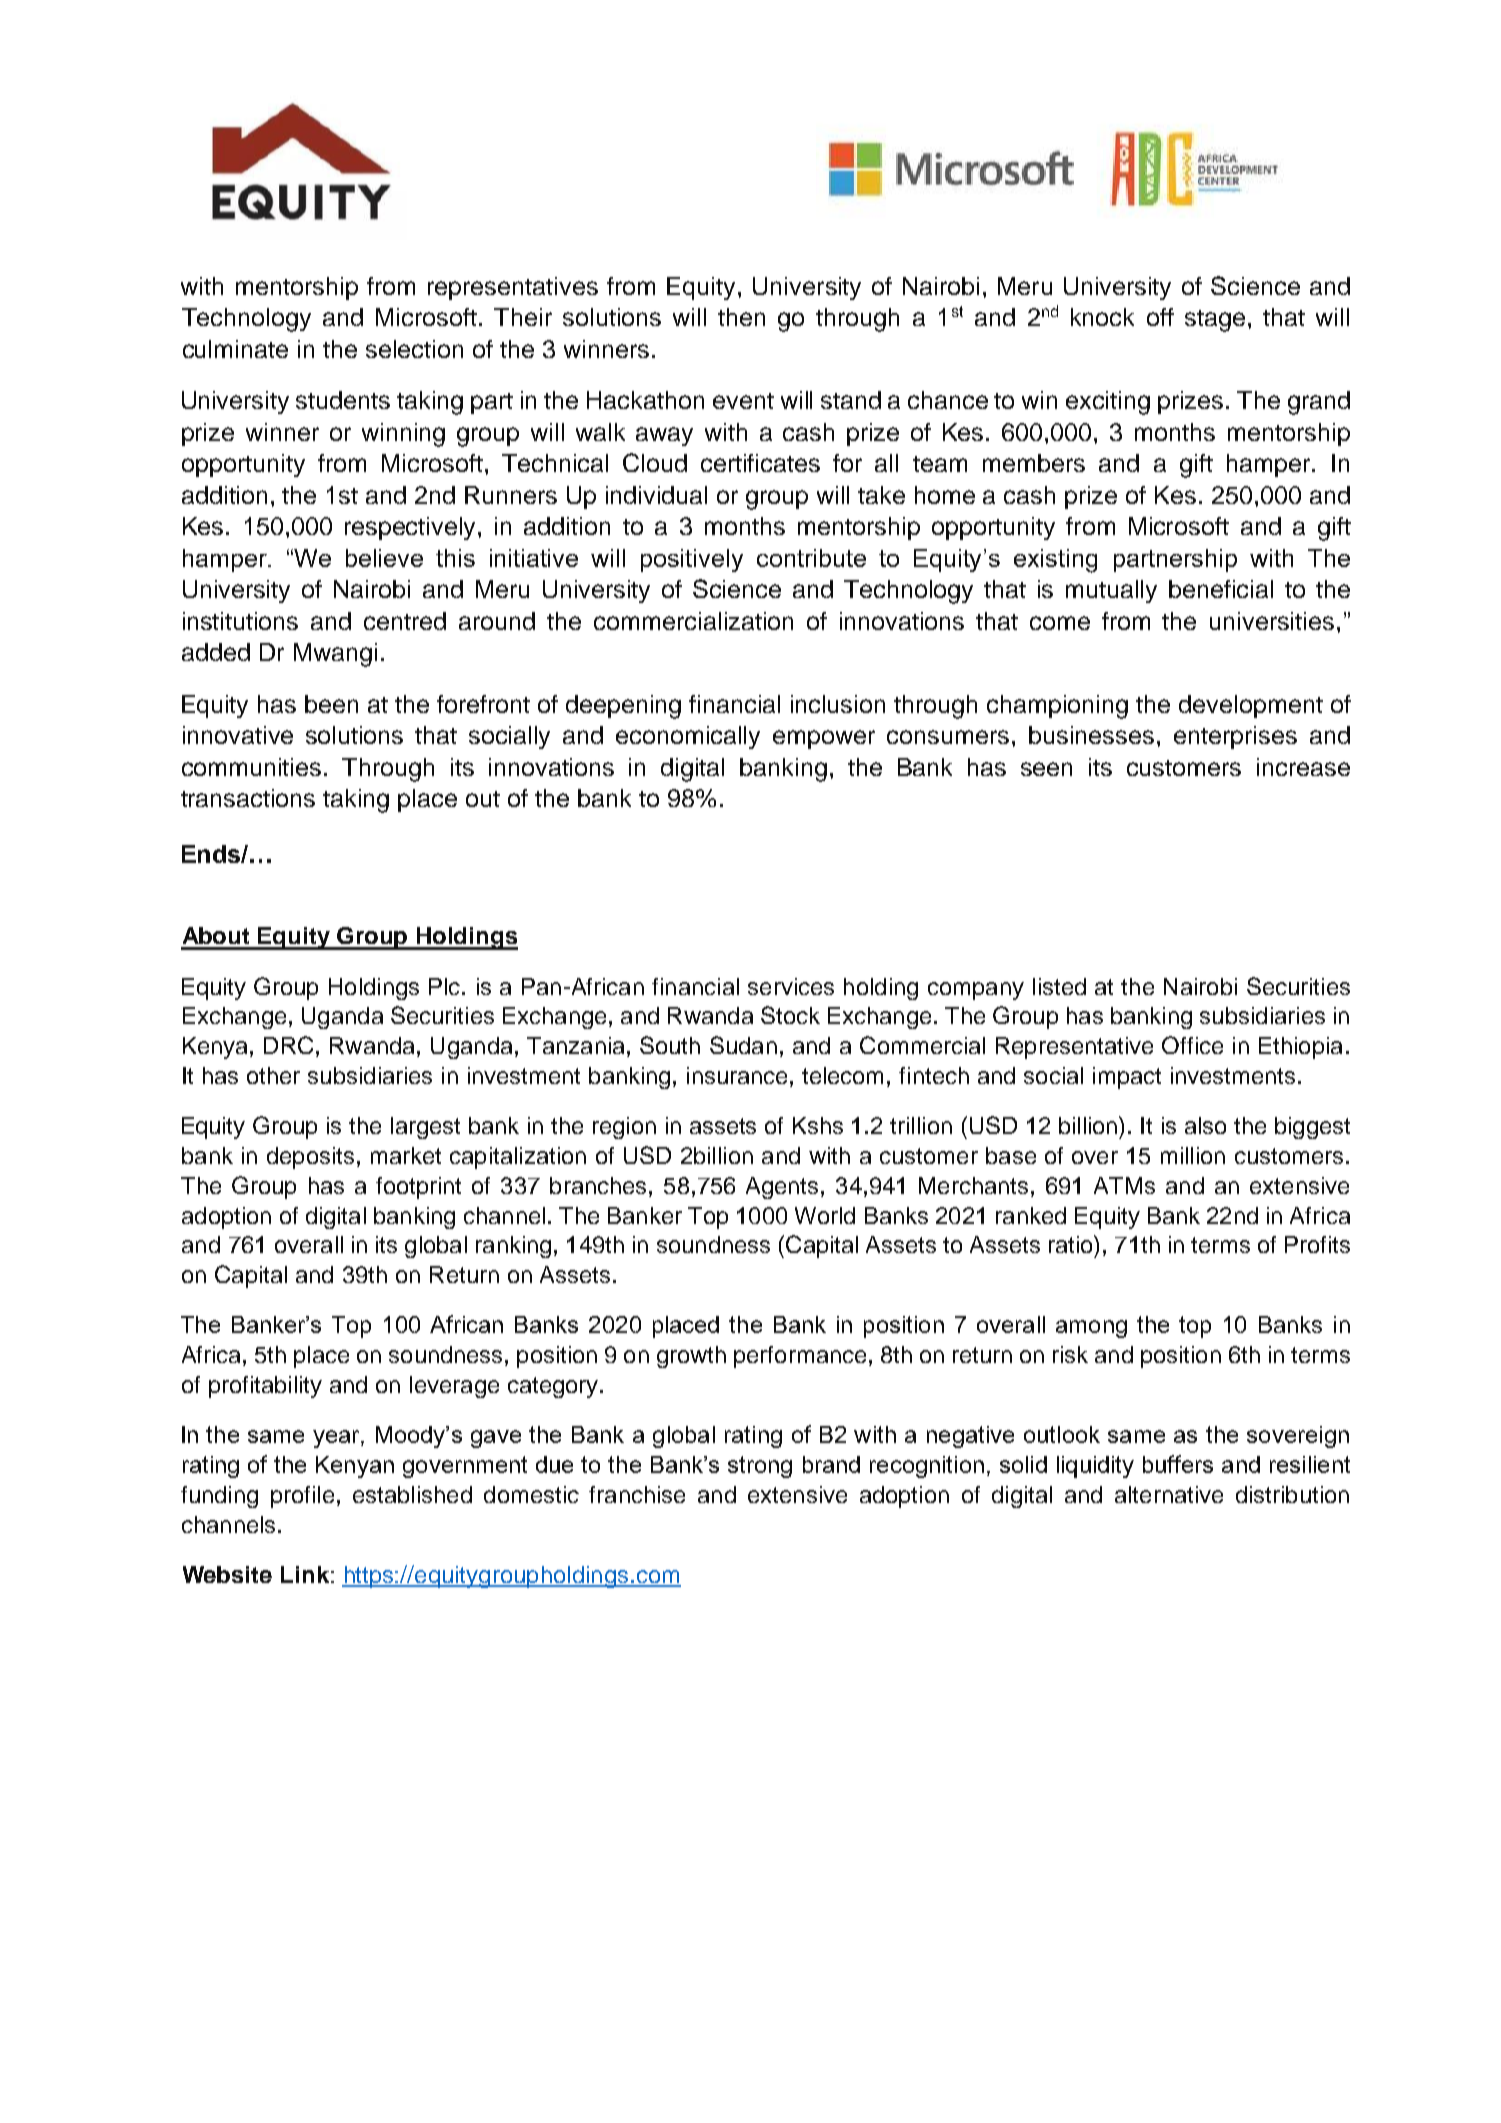  Describe the element at coordinates (335, 655) in the page. I see `Mwangi` at that location.
